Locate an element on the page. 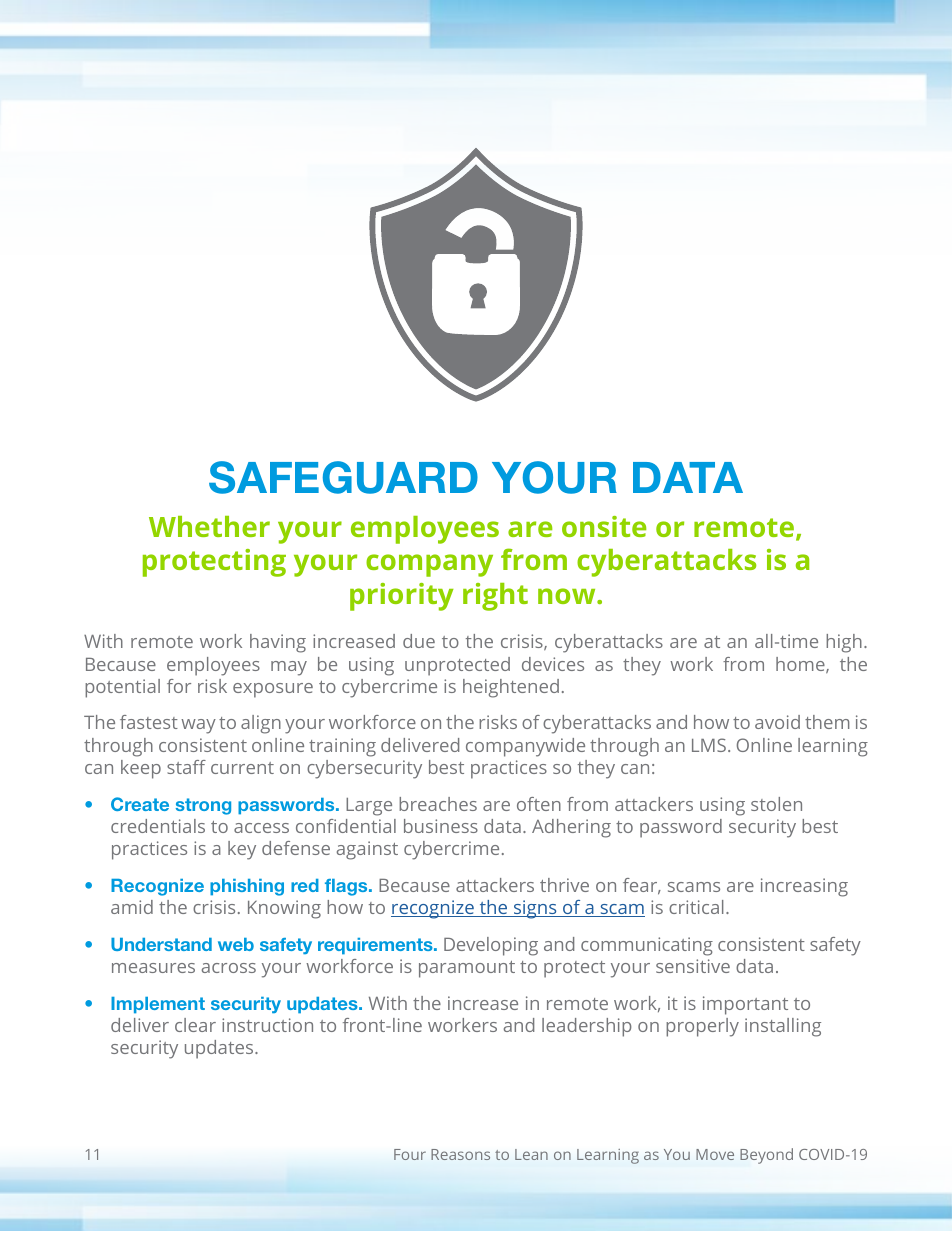 This document has height=1233, width=952. Reasons is located at coordinates (460, 1154).
